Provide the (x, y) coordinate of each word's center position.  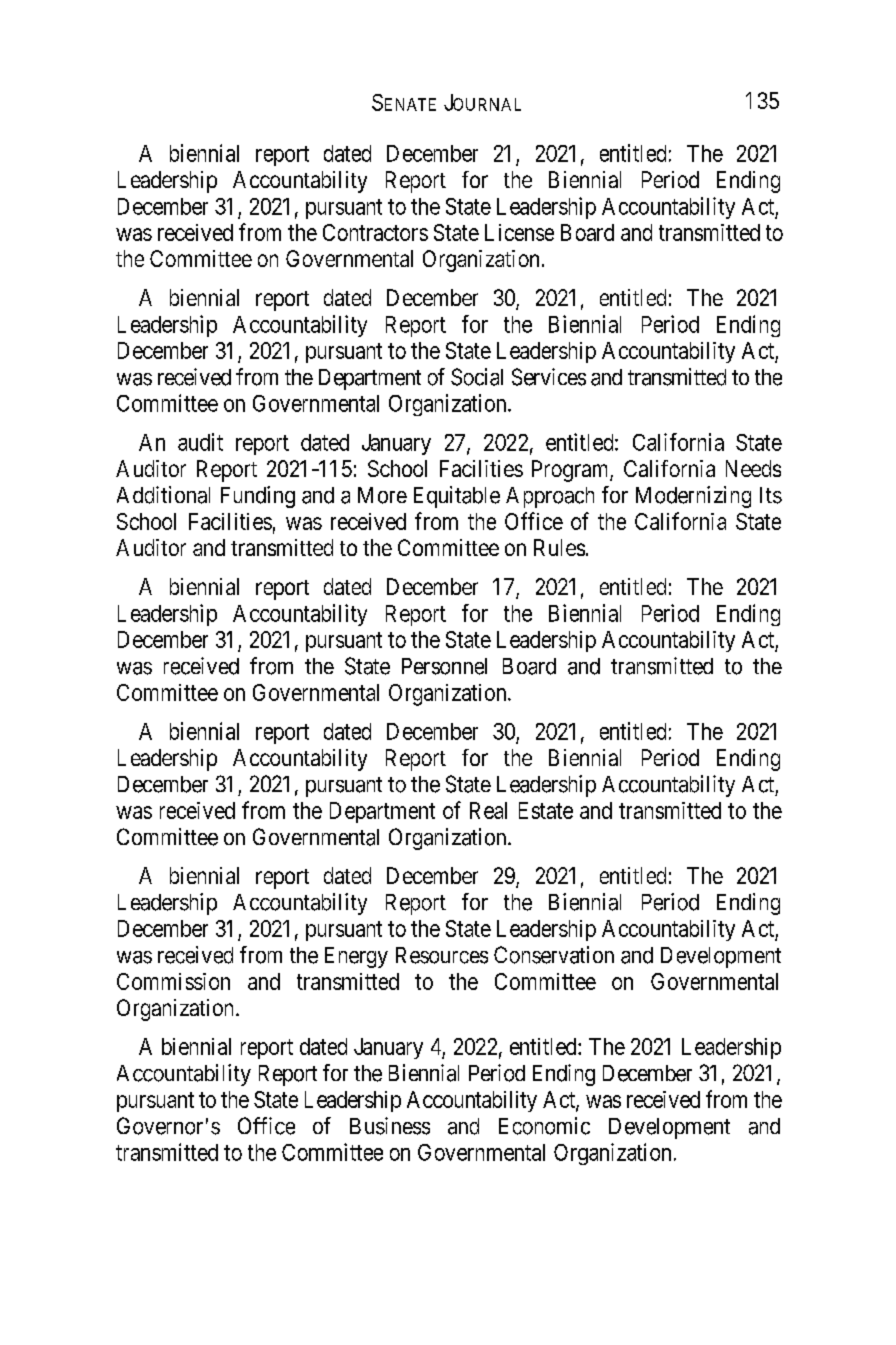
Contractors (375, 232)
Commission (173, 981)
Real (488, 810)
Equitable (457, 497)
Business (390, 1126)
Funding (258, 497)
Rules (559, 547)
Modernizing (693, 497)
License (519, 232)
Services (549, 377)
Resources (442, 955)
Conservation (554, 955)
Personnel (444, 666)
